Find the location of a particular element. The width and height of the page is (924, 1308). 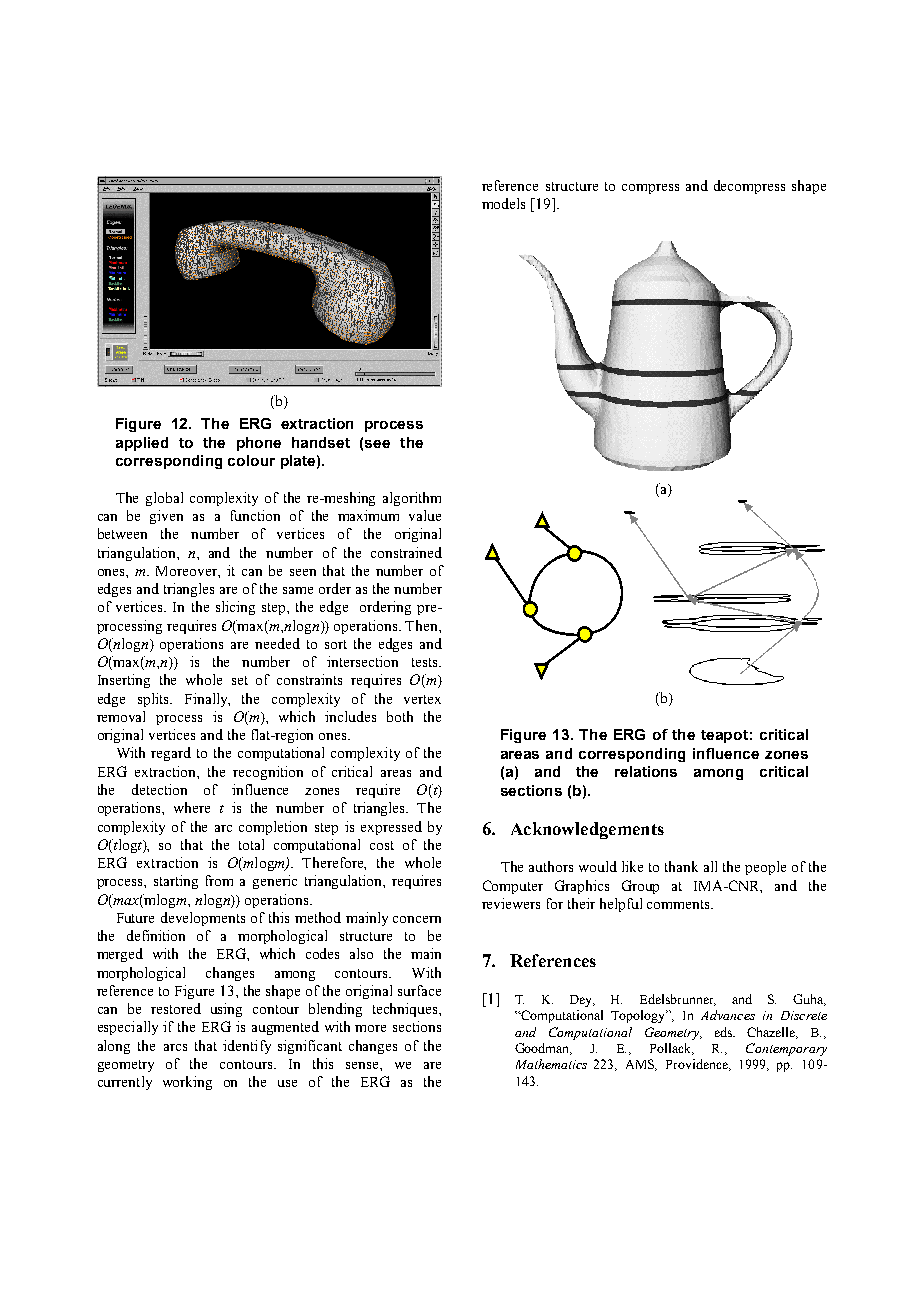

value is located at coordinates (425, 515).
